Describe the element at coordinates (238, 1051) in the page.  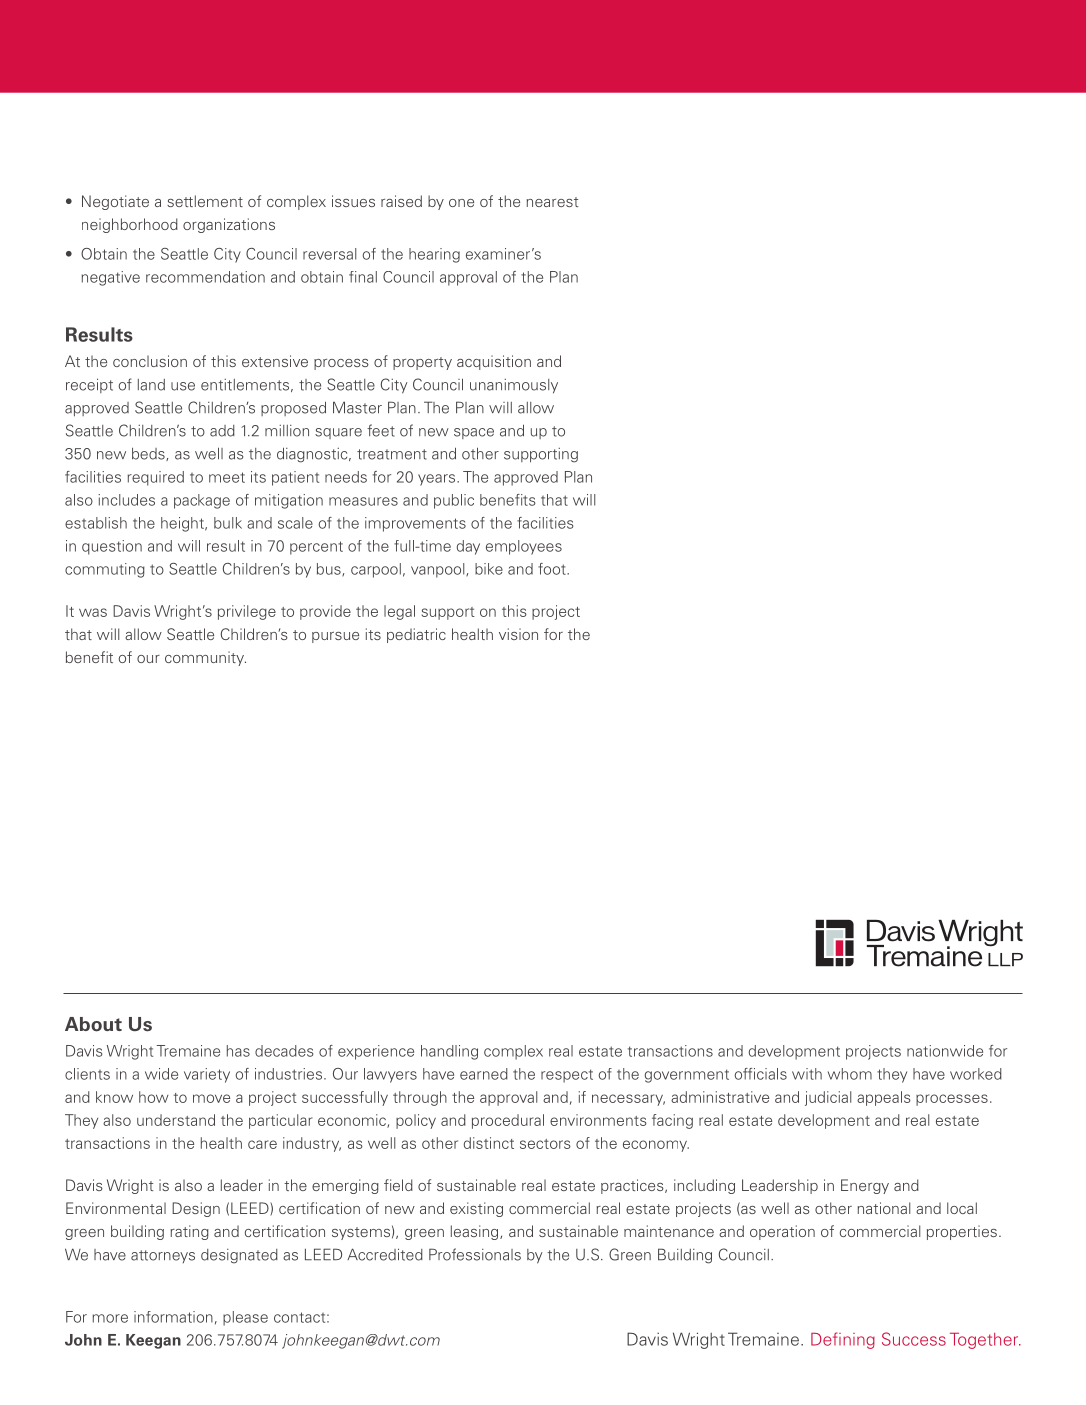
I see `has` at that location.
